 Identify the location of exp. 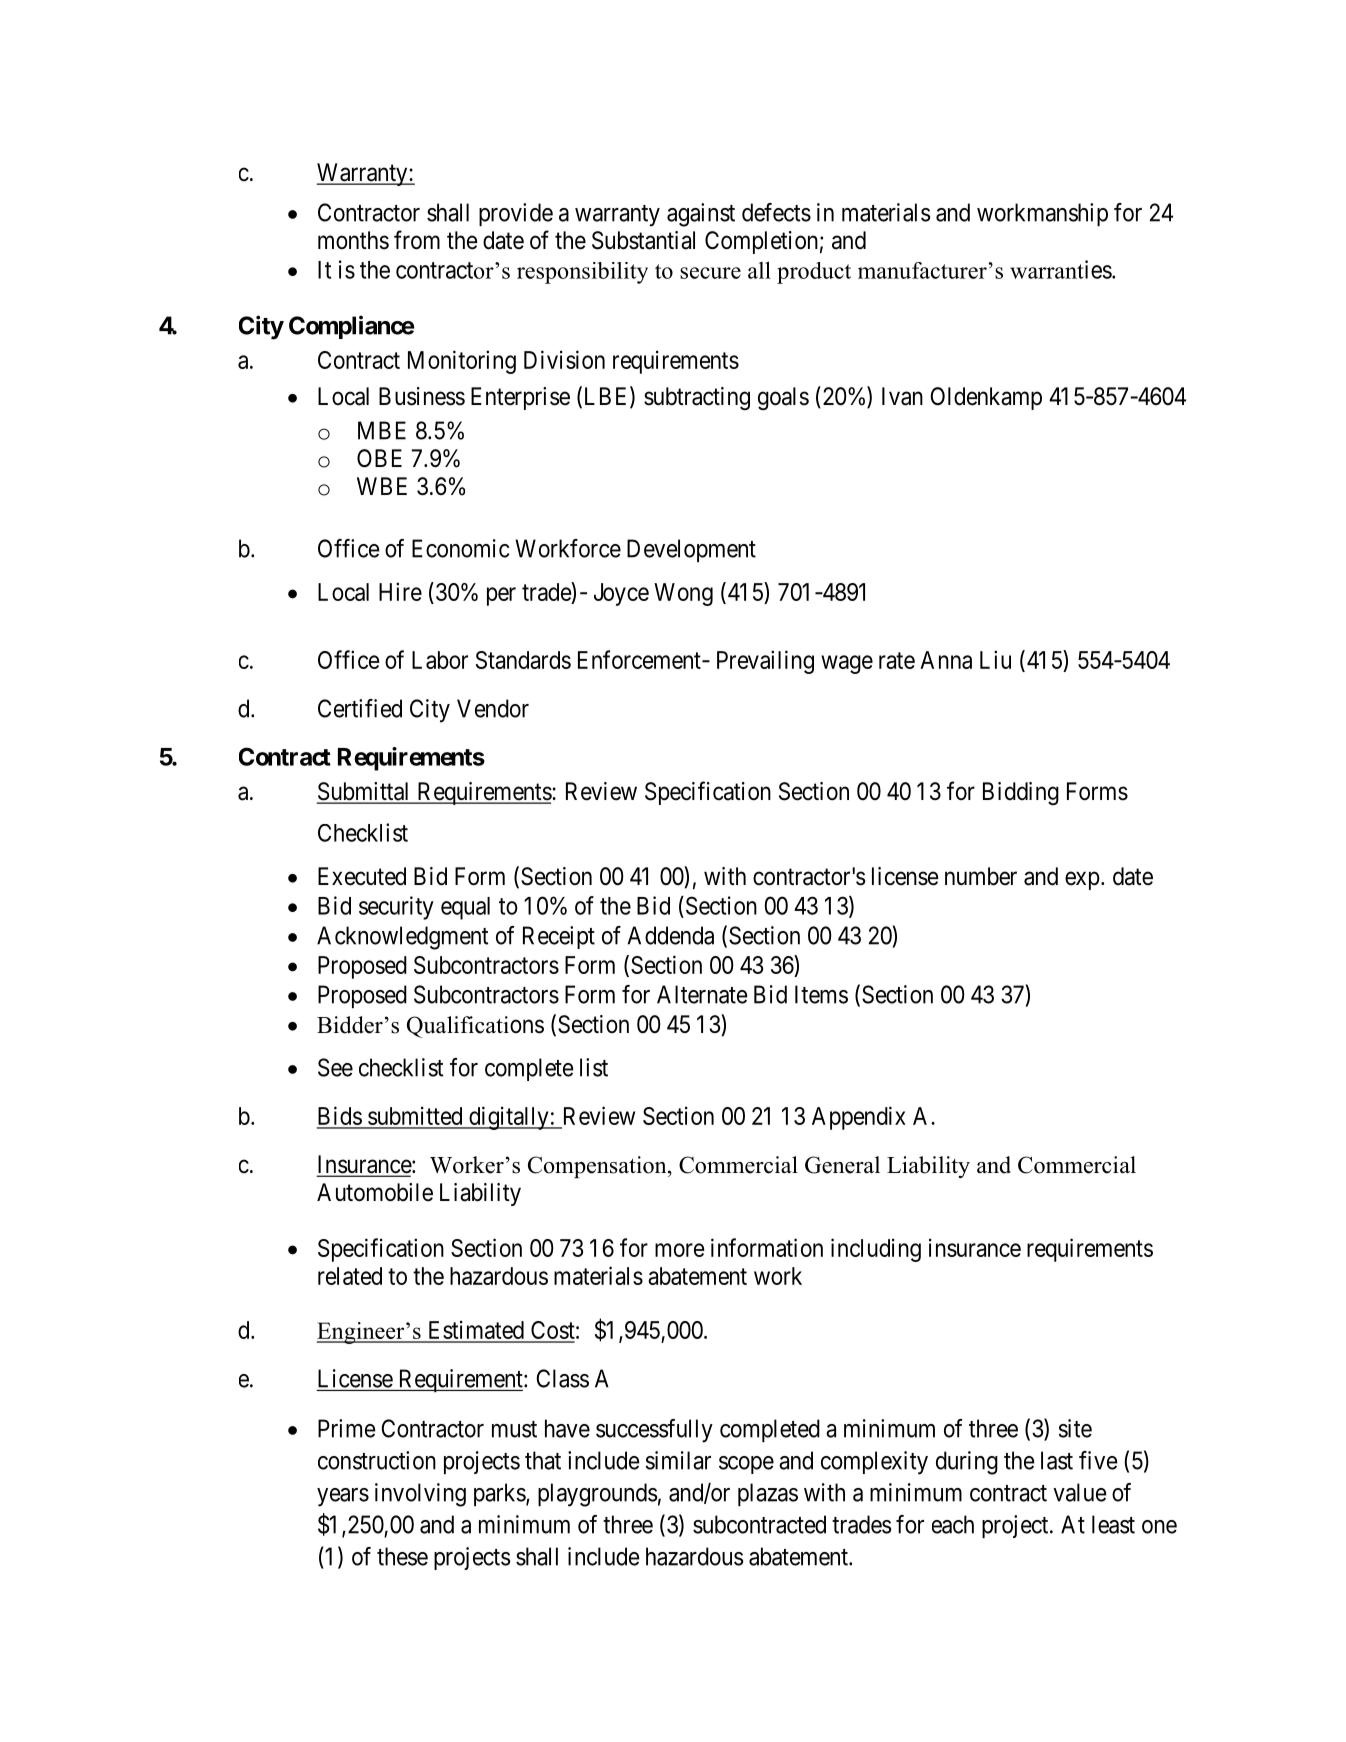
(1082, 880).
